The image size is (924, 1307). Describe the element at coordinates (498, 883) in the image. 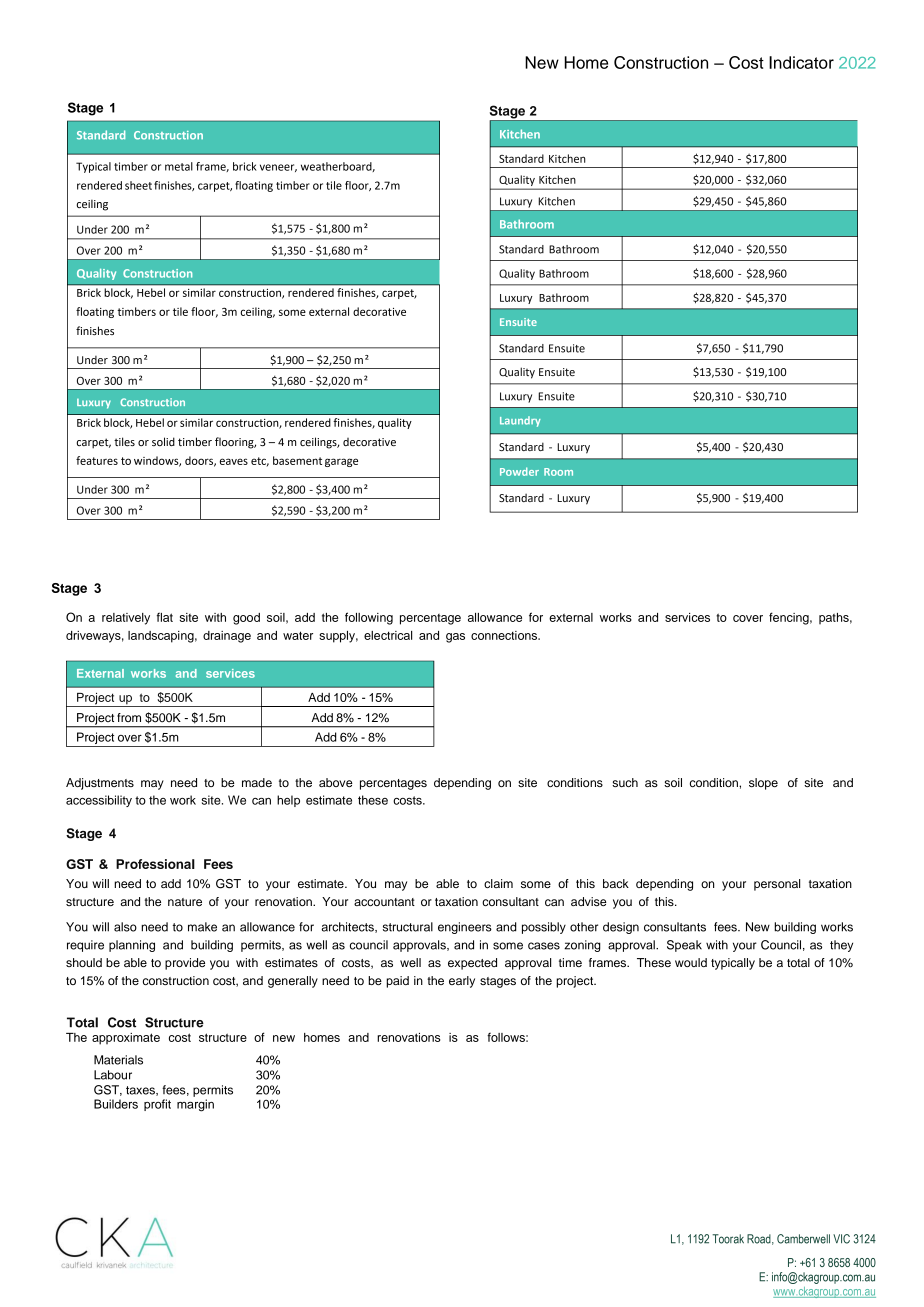

I see `claim` at that location.
